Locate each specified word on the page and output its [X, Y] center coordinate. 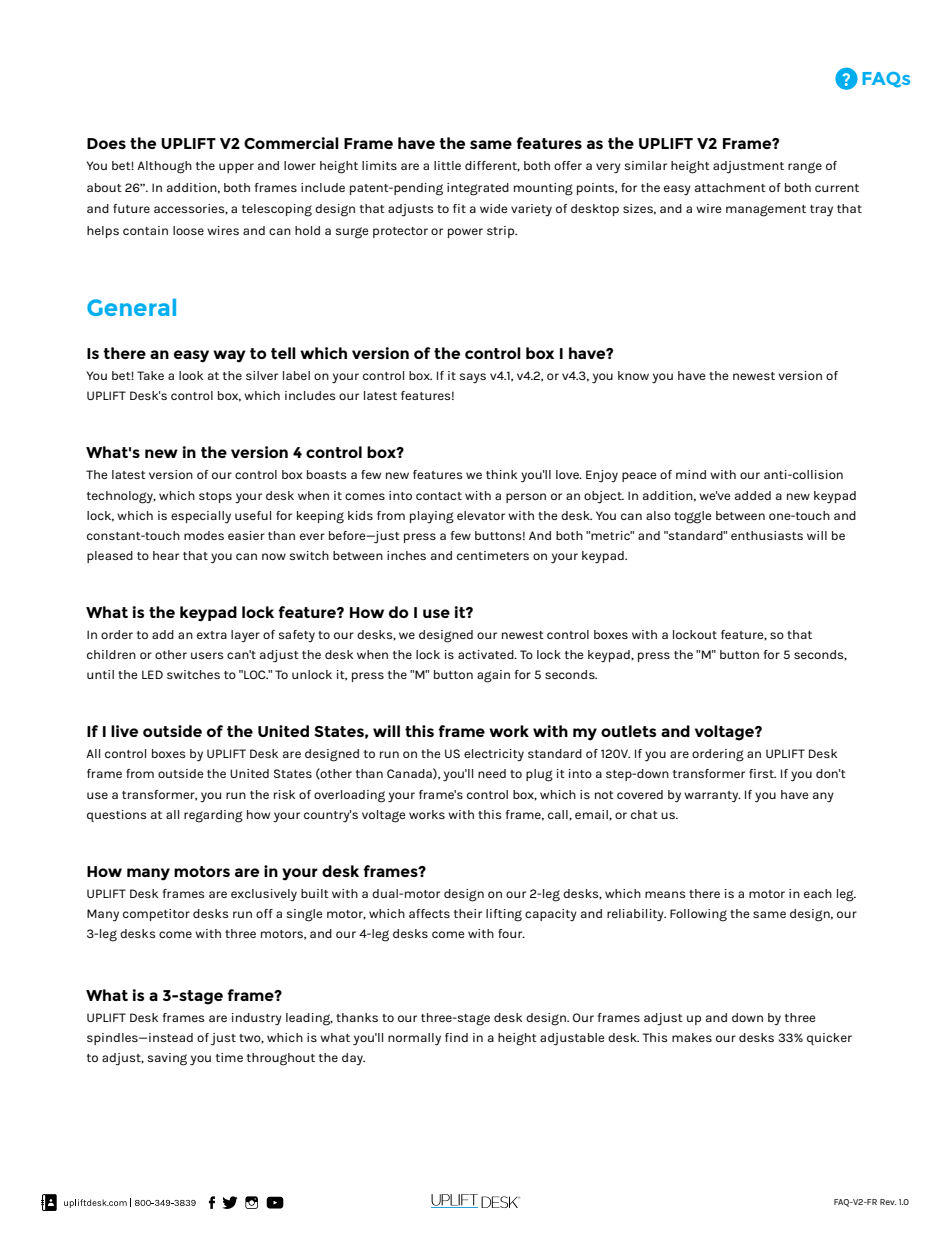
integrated [478, 189]
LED [152, 674]
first [762, 773]
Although [164, 167]
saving [167, 1059]
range [805, 168]
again [493, 676]
